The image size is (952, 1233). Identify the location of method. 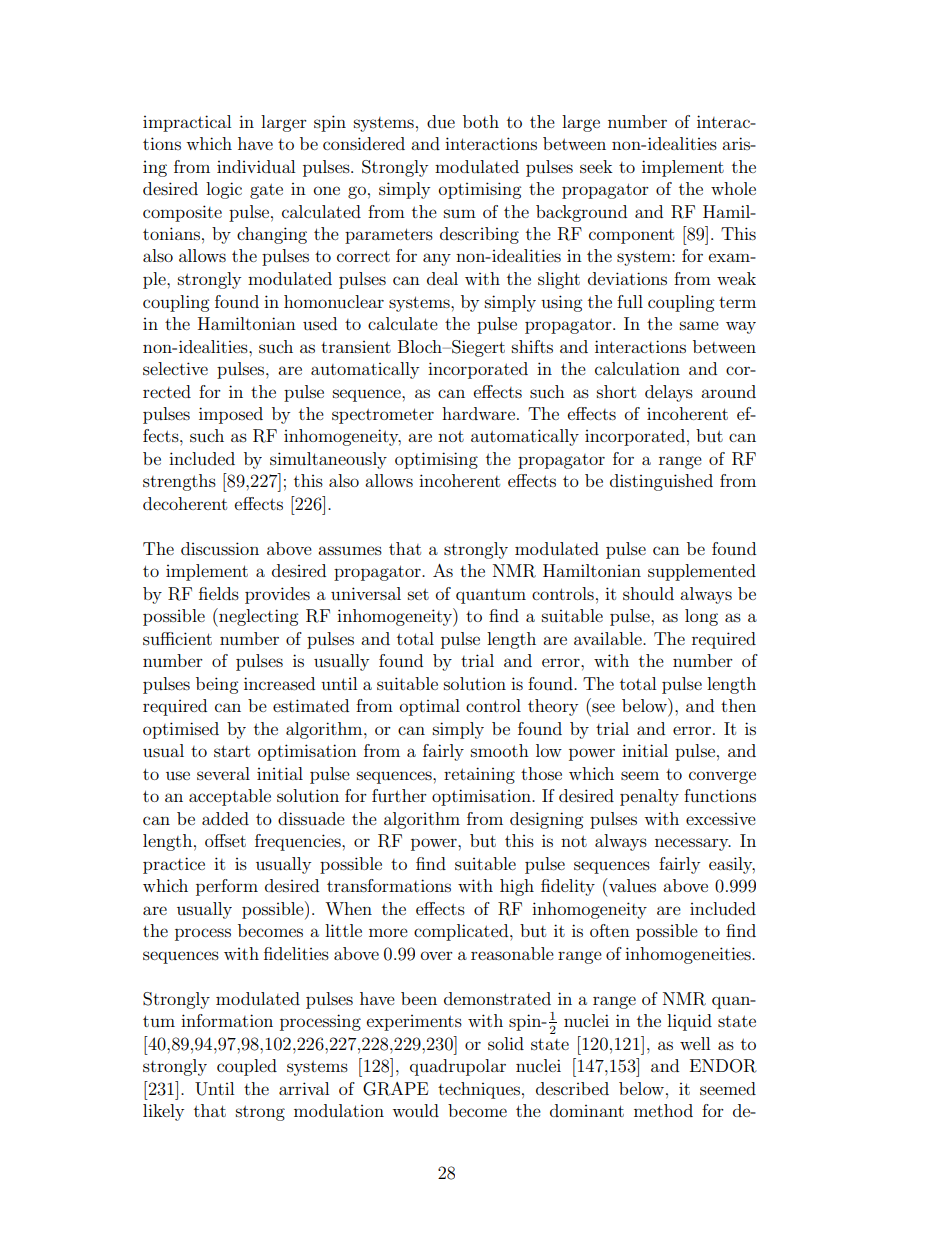
(663, 1110).
